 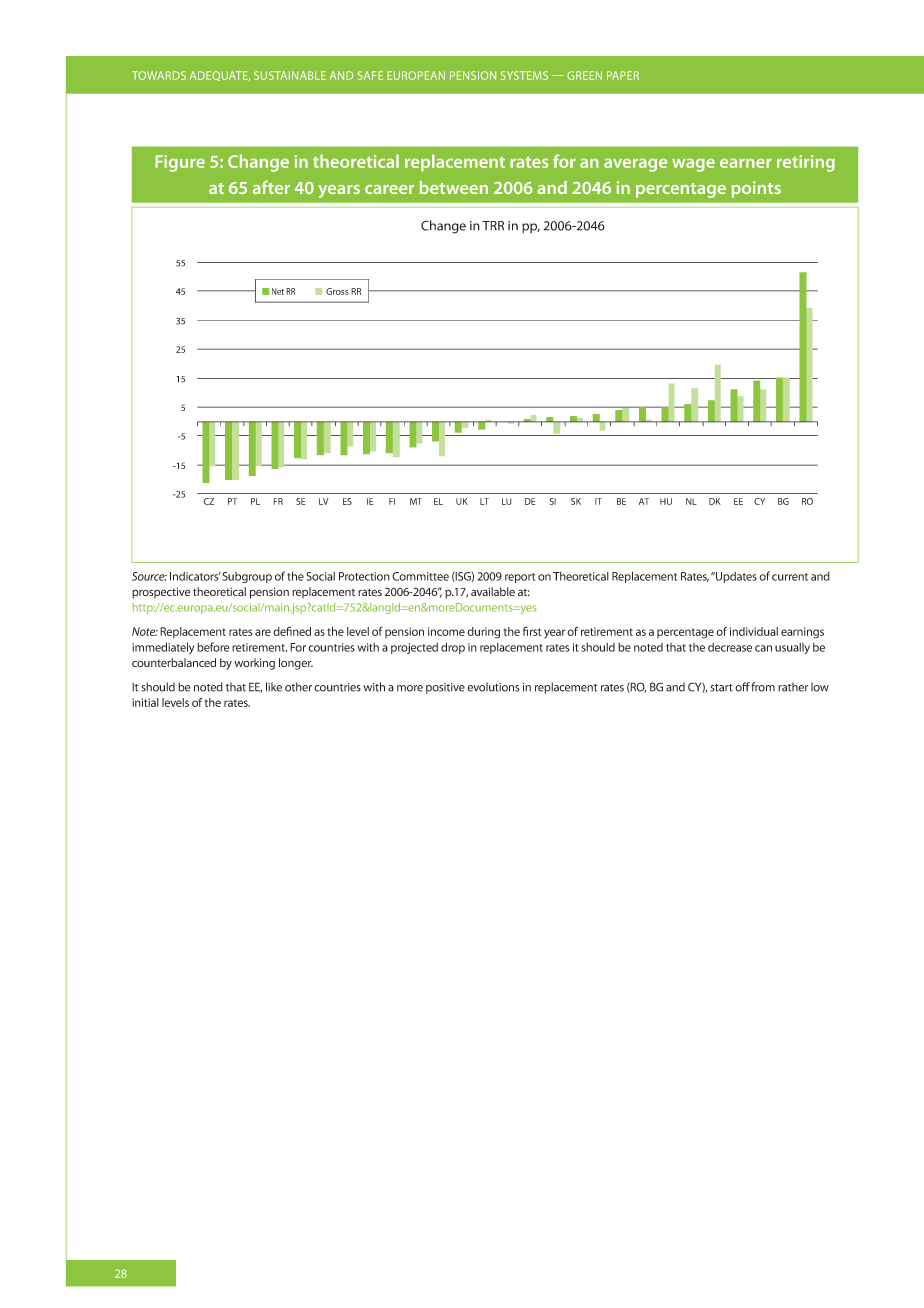 What do you see at coordinates (524, 75) in the image?
I see `SYSTEMS` at bounding box center [524, 75].
